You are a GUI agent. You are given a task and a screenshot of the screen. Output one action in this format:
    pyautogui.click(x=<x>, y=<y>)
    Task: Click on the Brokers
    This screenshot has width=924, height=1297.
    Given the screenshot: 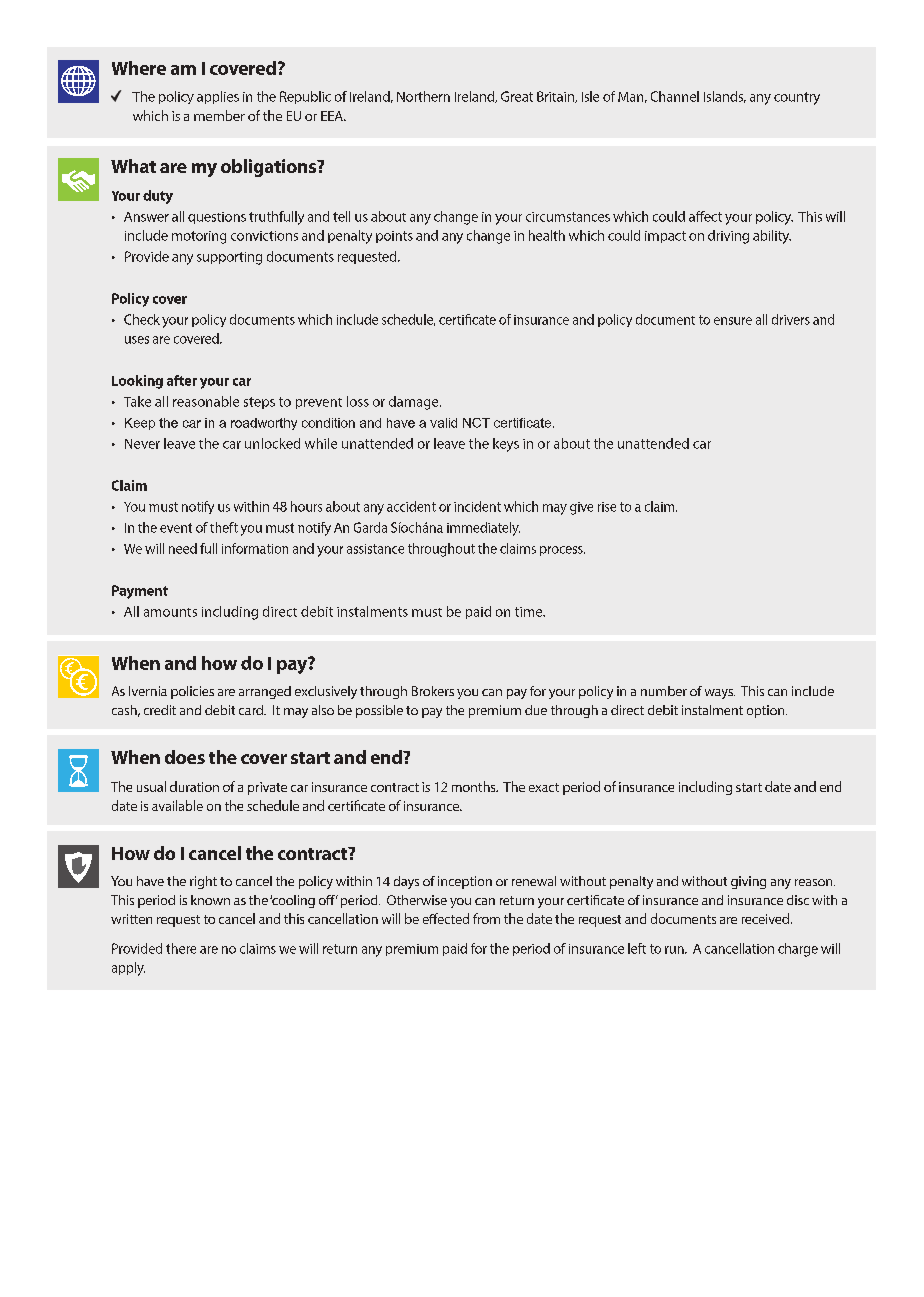 What is the action you would take?
    pyautogui.click(x=433, y=691)
